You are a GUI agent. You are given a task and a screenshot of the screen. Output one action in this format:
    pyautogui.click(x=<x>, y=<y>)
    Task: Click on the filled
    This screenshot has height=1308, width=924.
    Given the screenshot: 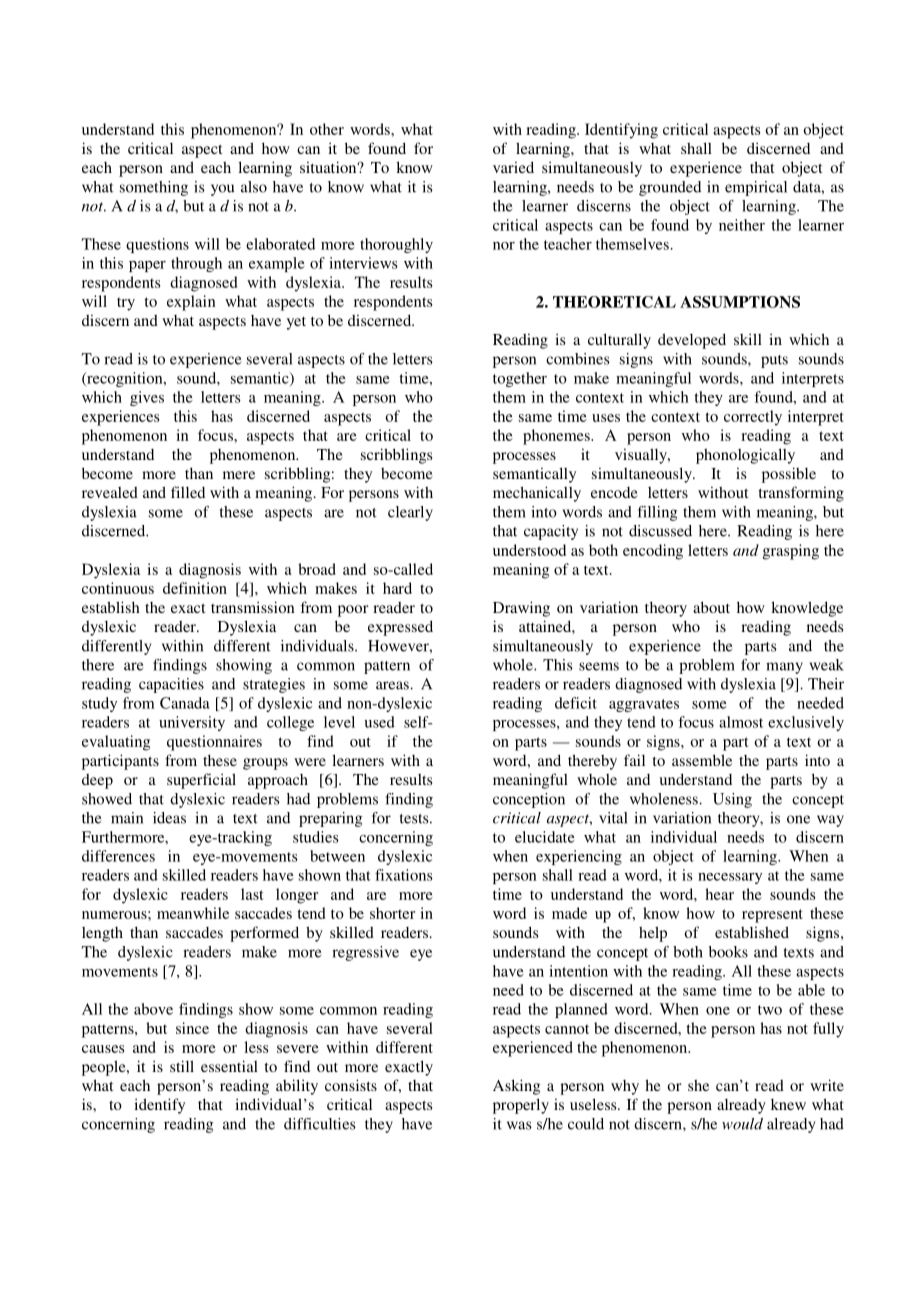 What is the action you would take?
    pyautogui.click(x=188, y=492)
